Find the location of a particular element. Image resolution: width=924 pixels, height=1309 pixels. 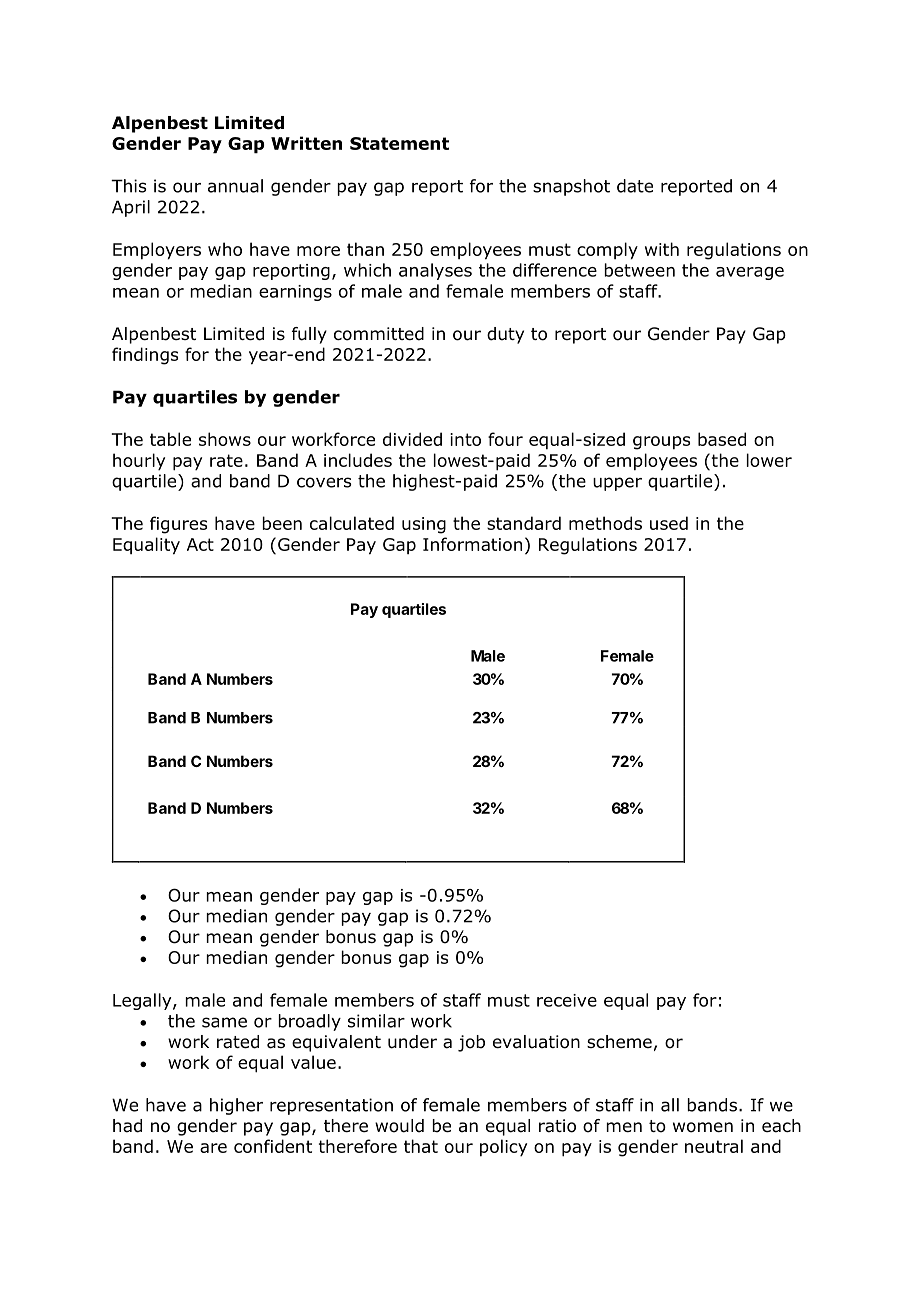

date is located at coordinates (635, 186).
